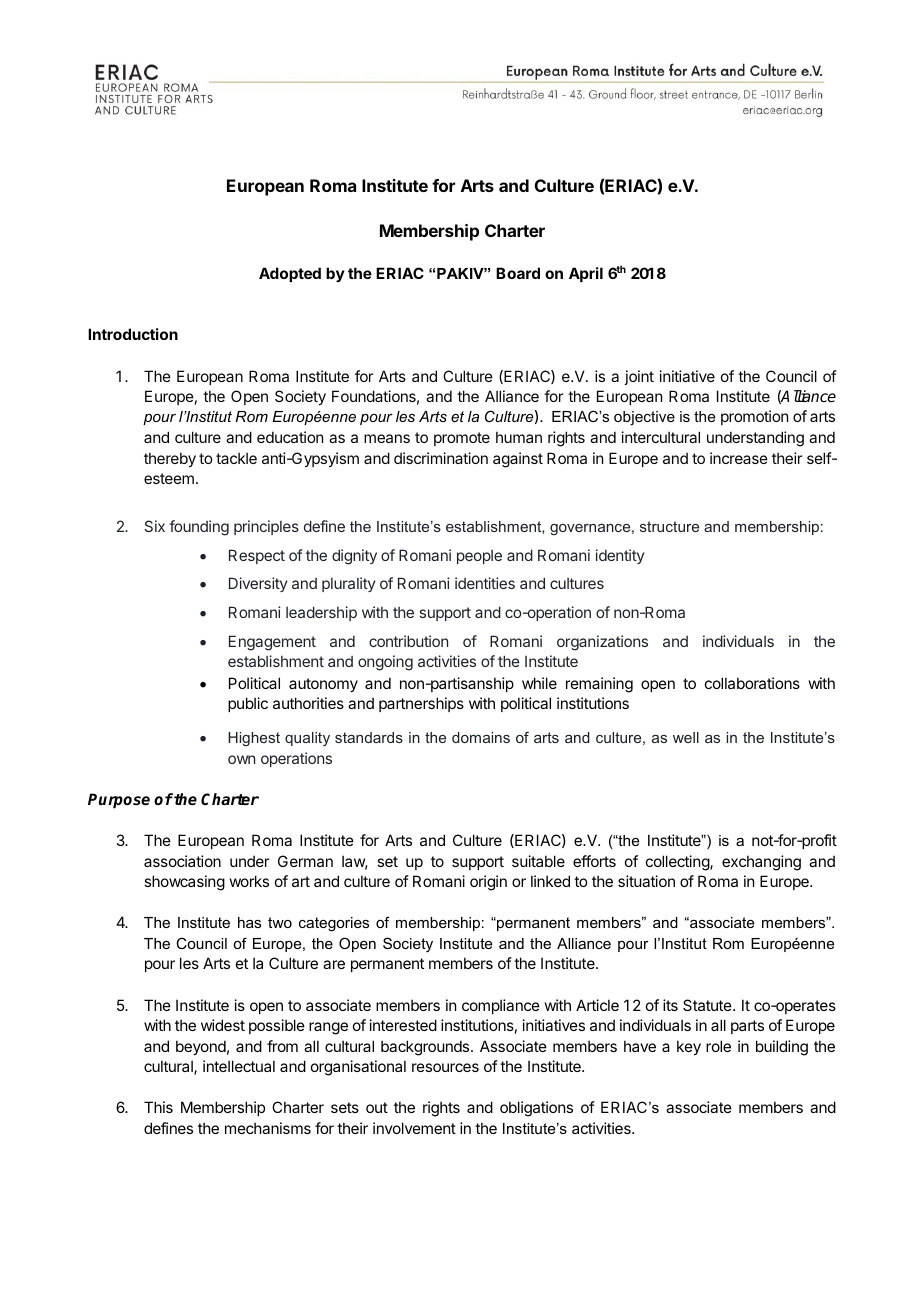  Describe the element at coordinates (518, 273) in the image. I see `Board` at that location.
